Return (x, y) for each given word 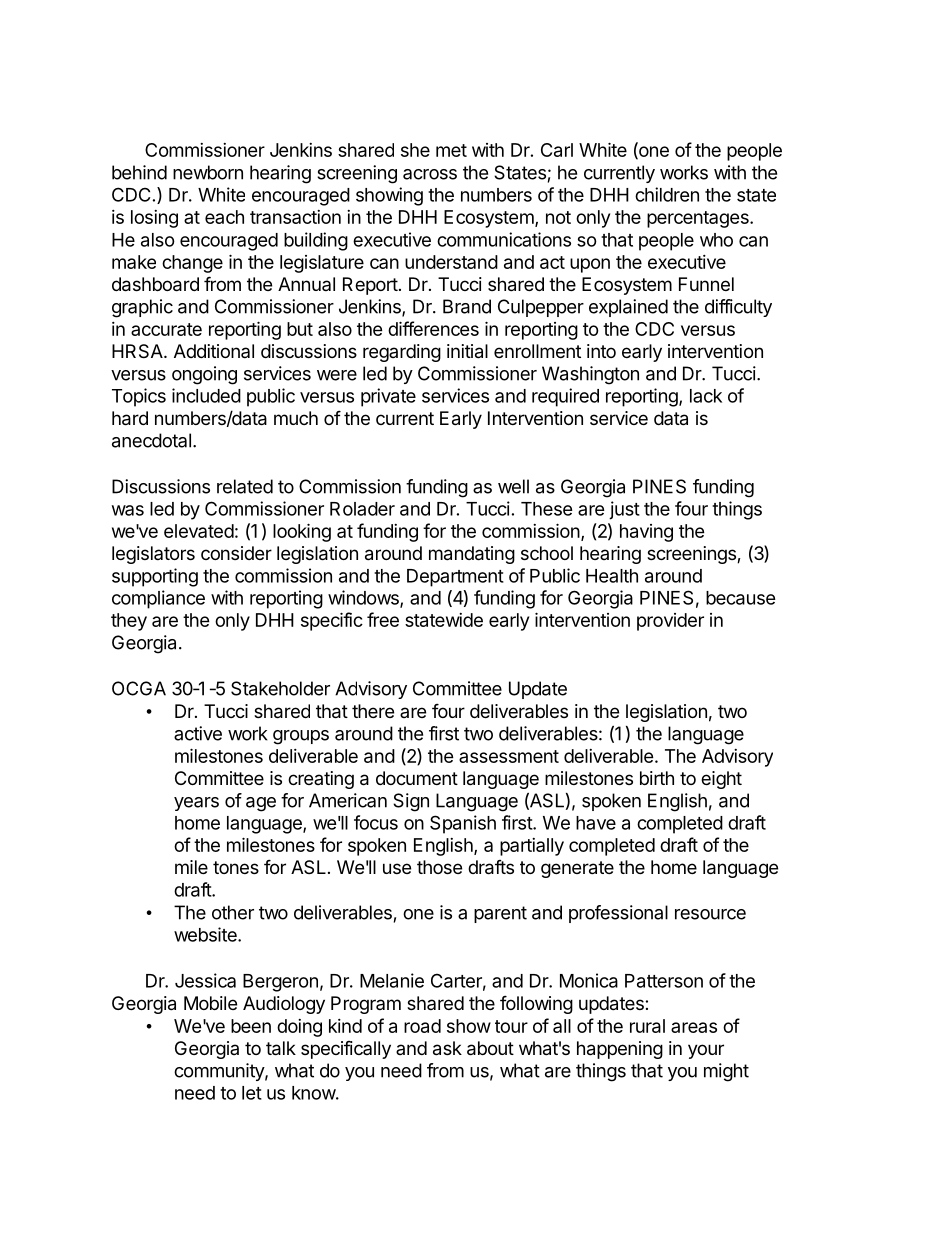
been (251, 1026)
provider (670, 622)
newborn (208, 172)
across (430, 174)
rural (647, 1026)
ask (447, 1048)
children (667, 194)
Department (455, 578)
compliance (158, 599)
